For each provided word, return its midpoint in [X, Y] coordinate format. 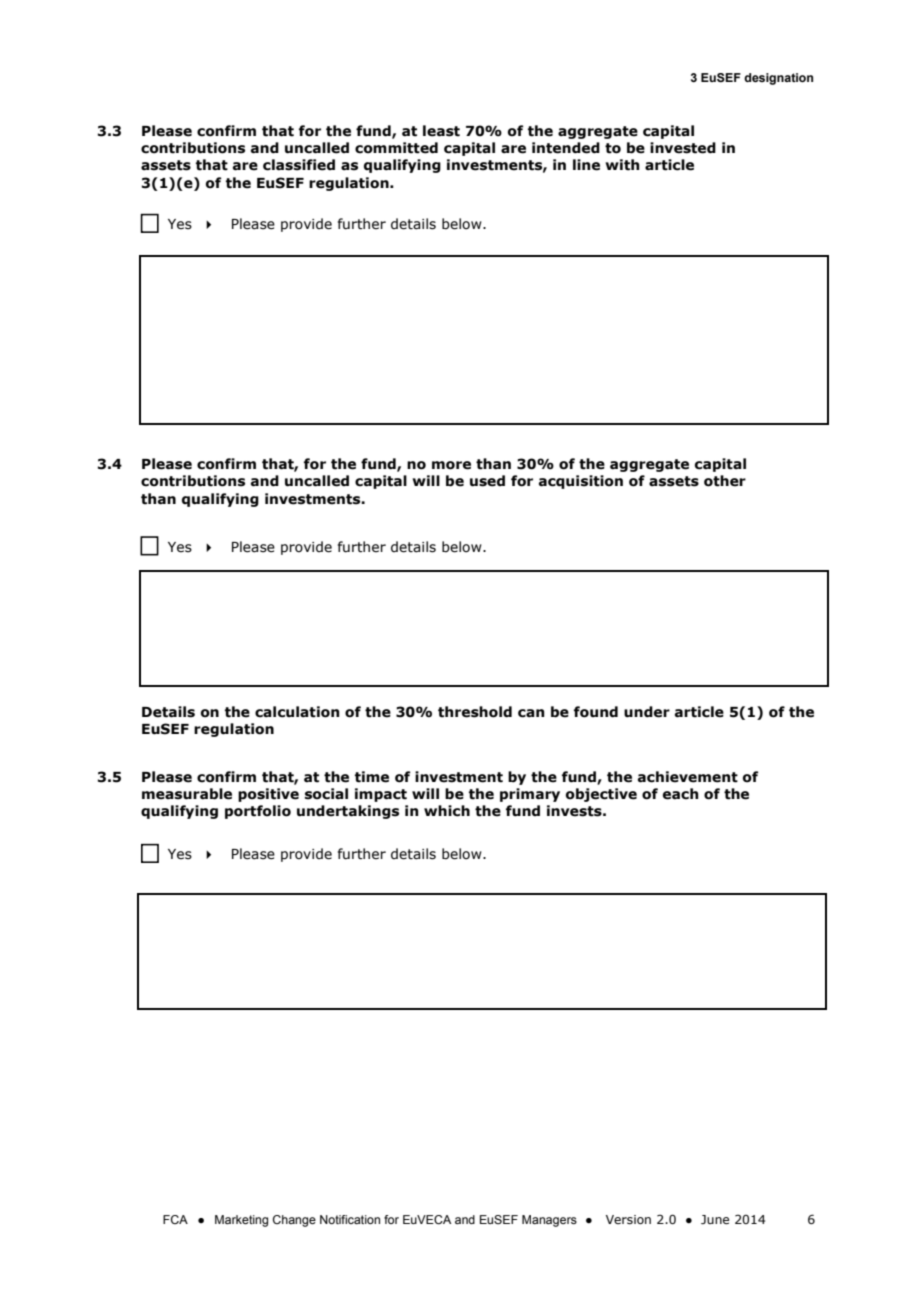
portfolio [258, 812]
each [681, 794]
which [447, 811]
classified [299, 165]
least [441, 131]
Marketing [241, 1221]
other [725, 481]
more [451, 465]
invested [683, 148]
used [487, 481]
